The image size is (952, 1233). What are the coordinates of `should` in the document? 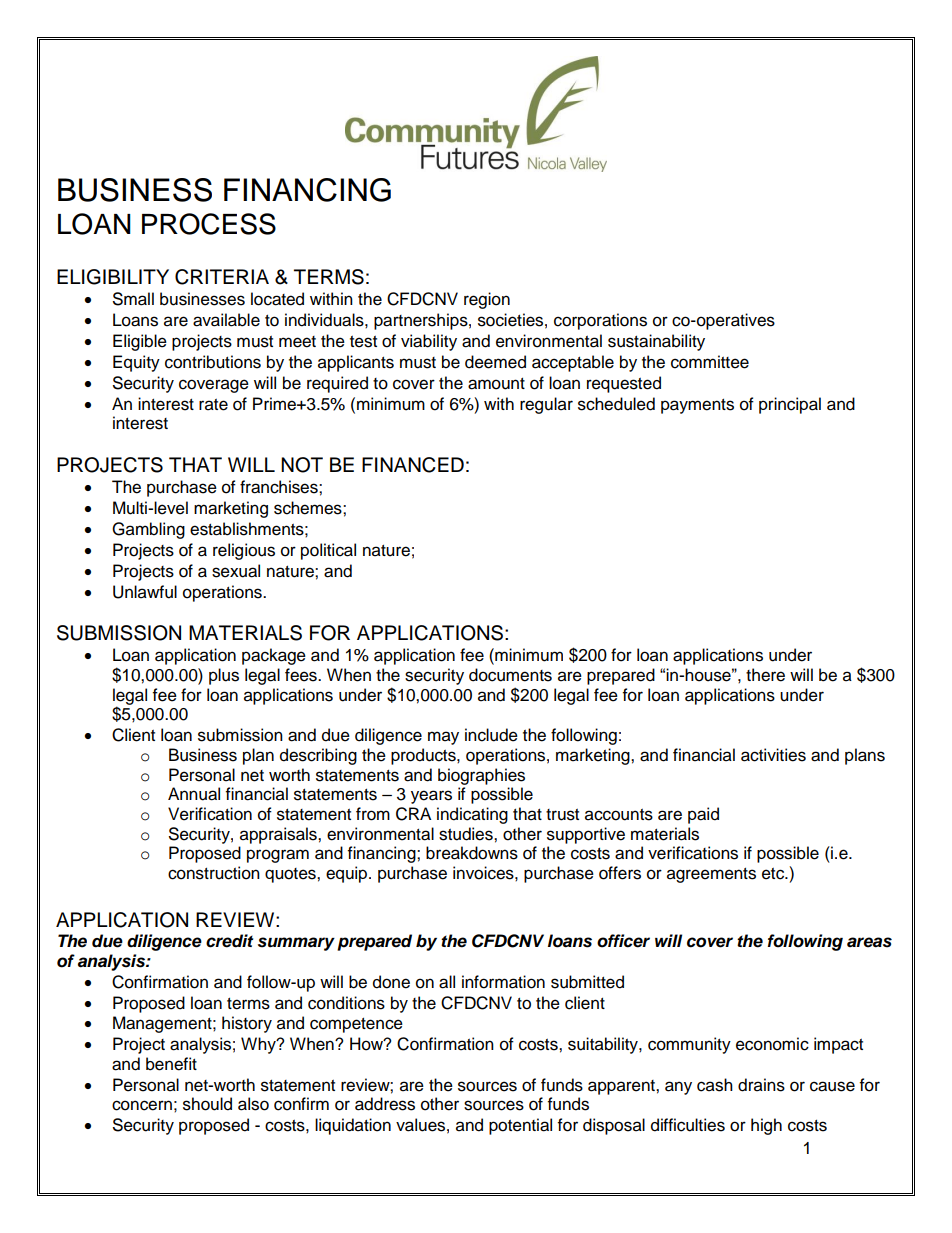 It's located at (207, 1104).
